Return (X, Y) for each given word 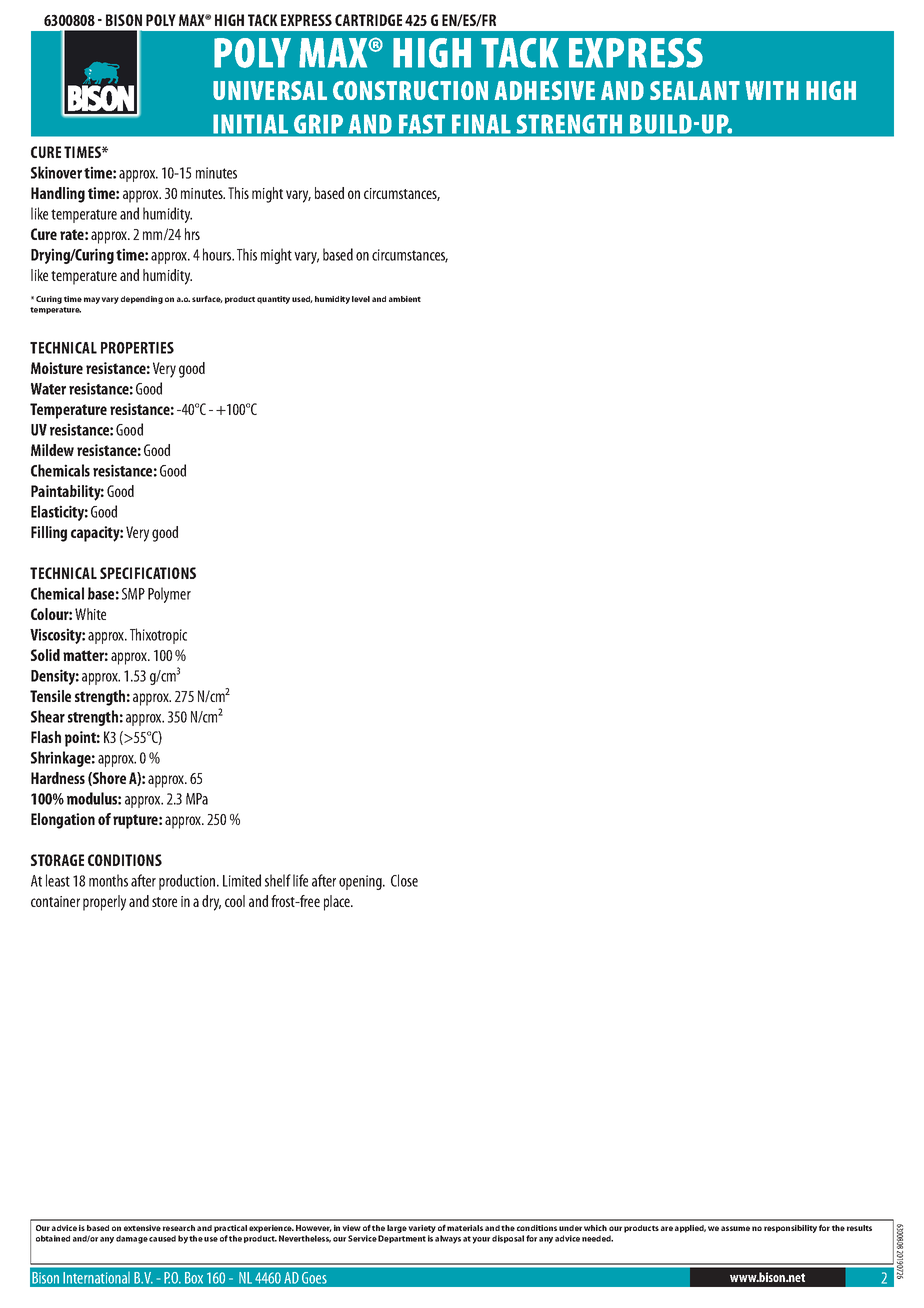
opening (361, 882)
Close (404, 880)
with (772, 90)
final (481, 124)
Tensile (50, 696)
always (448, 1239)
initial (251, 124)
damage (132, 1239)
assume (735, 1228)
